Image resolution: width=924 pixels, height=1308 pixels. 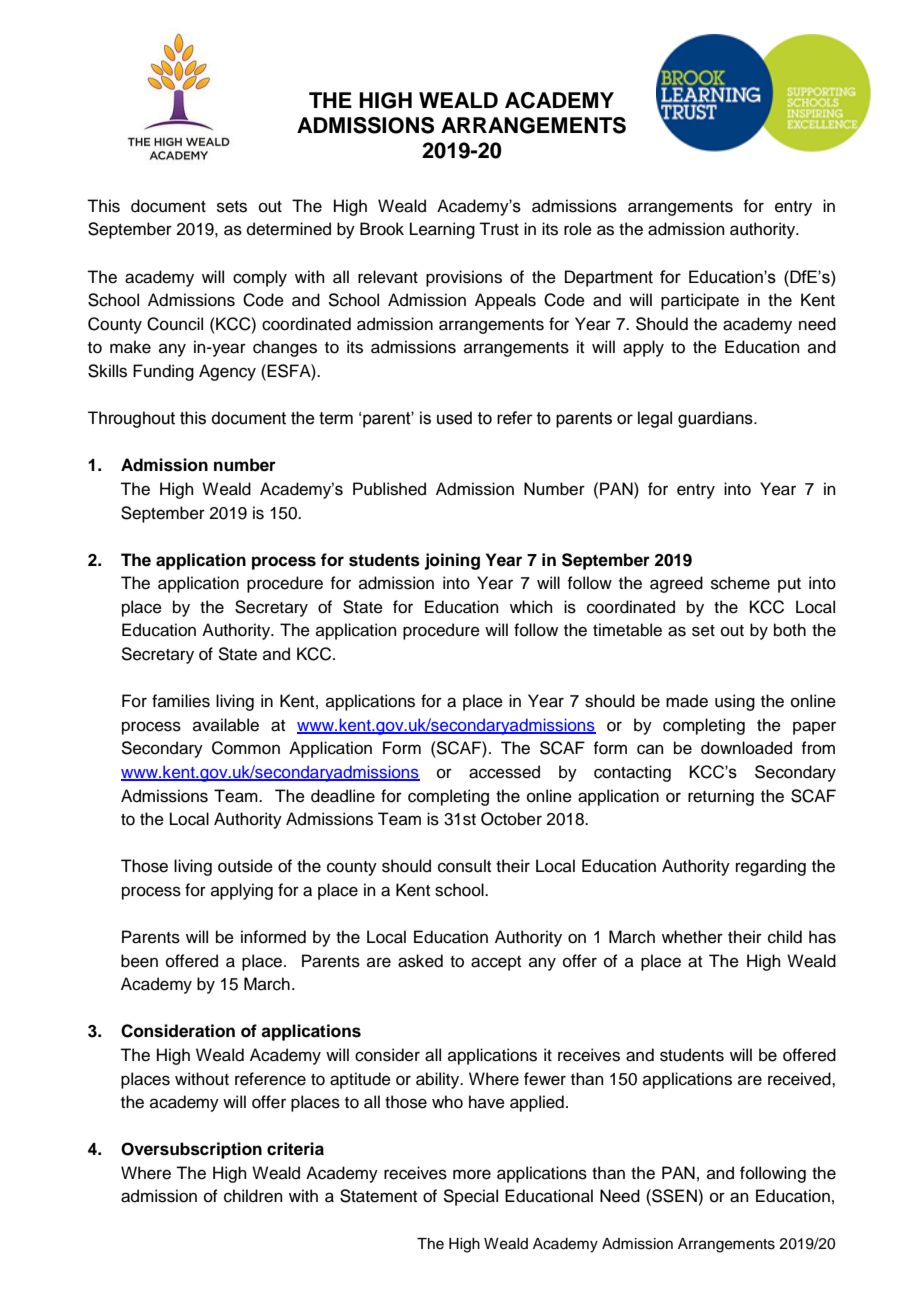 What do you see at coordinates (735, 702) in the page?
I see `using` at bounding box center [735, 702].
